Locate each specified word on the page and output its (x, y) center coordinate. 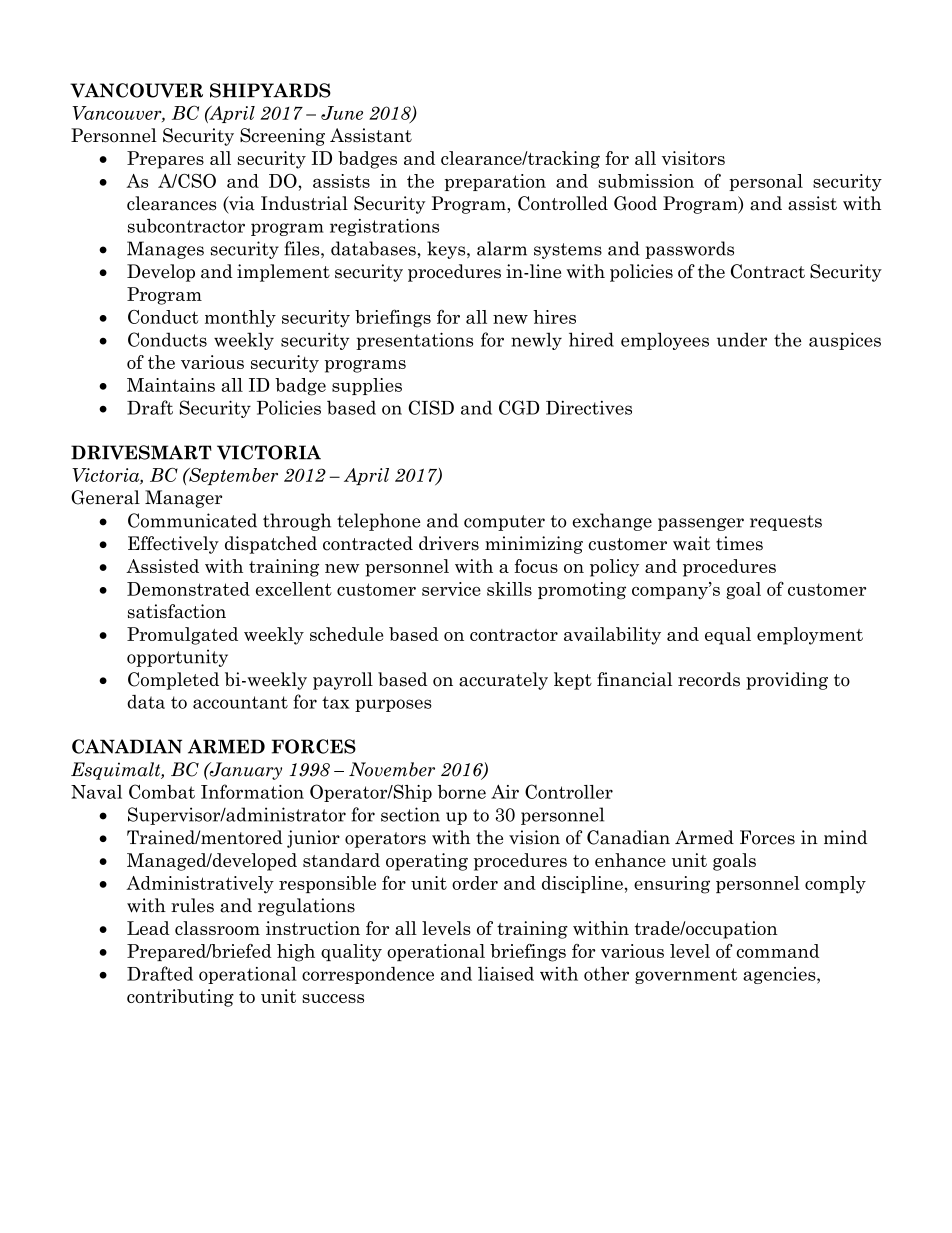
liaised (506, 974)
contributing (180, 998)
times (739, 543)
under (742, 339)
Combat (162, 791)
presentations (414, 341)
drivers (449, 543)
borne (462, 792)
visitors (693, 158)
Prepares (165, 160)
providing (787, 681)
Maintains (171, 385)
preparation (495, 182)
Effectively (173, 545)
